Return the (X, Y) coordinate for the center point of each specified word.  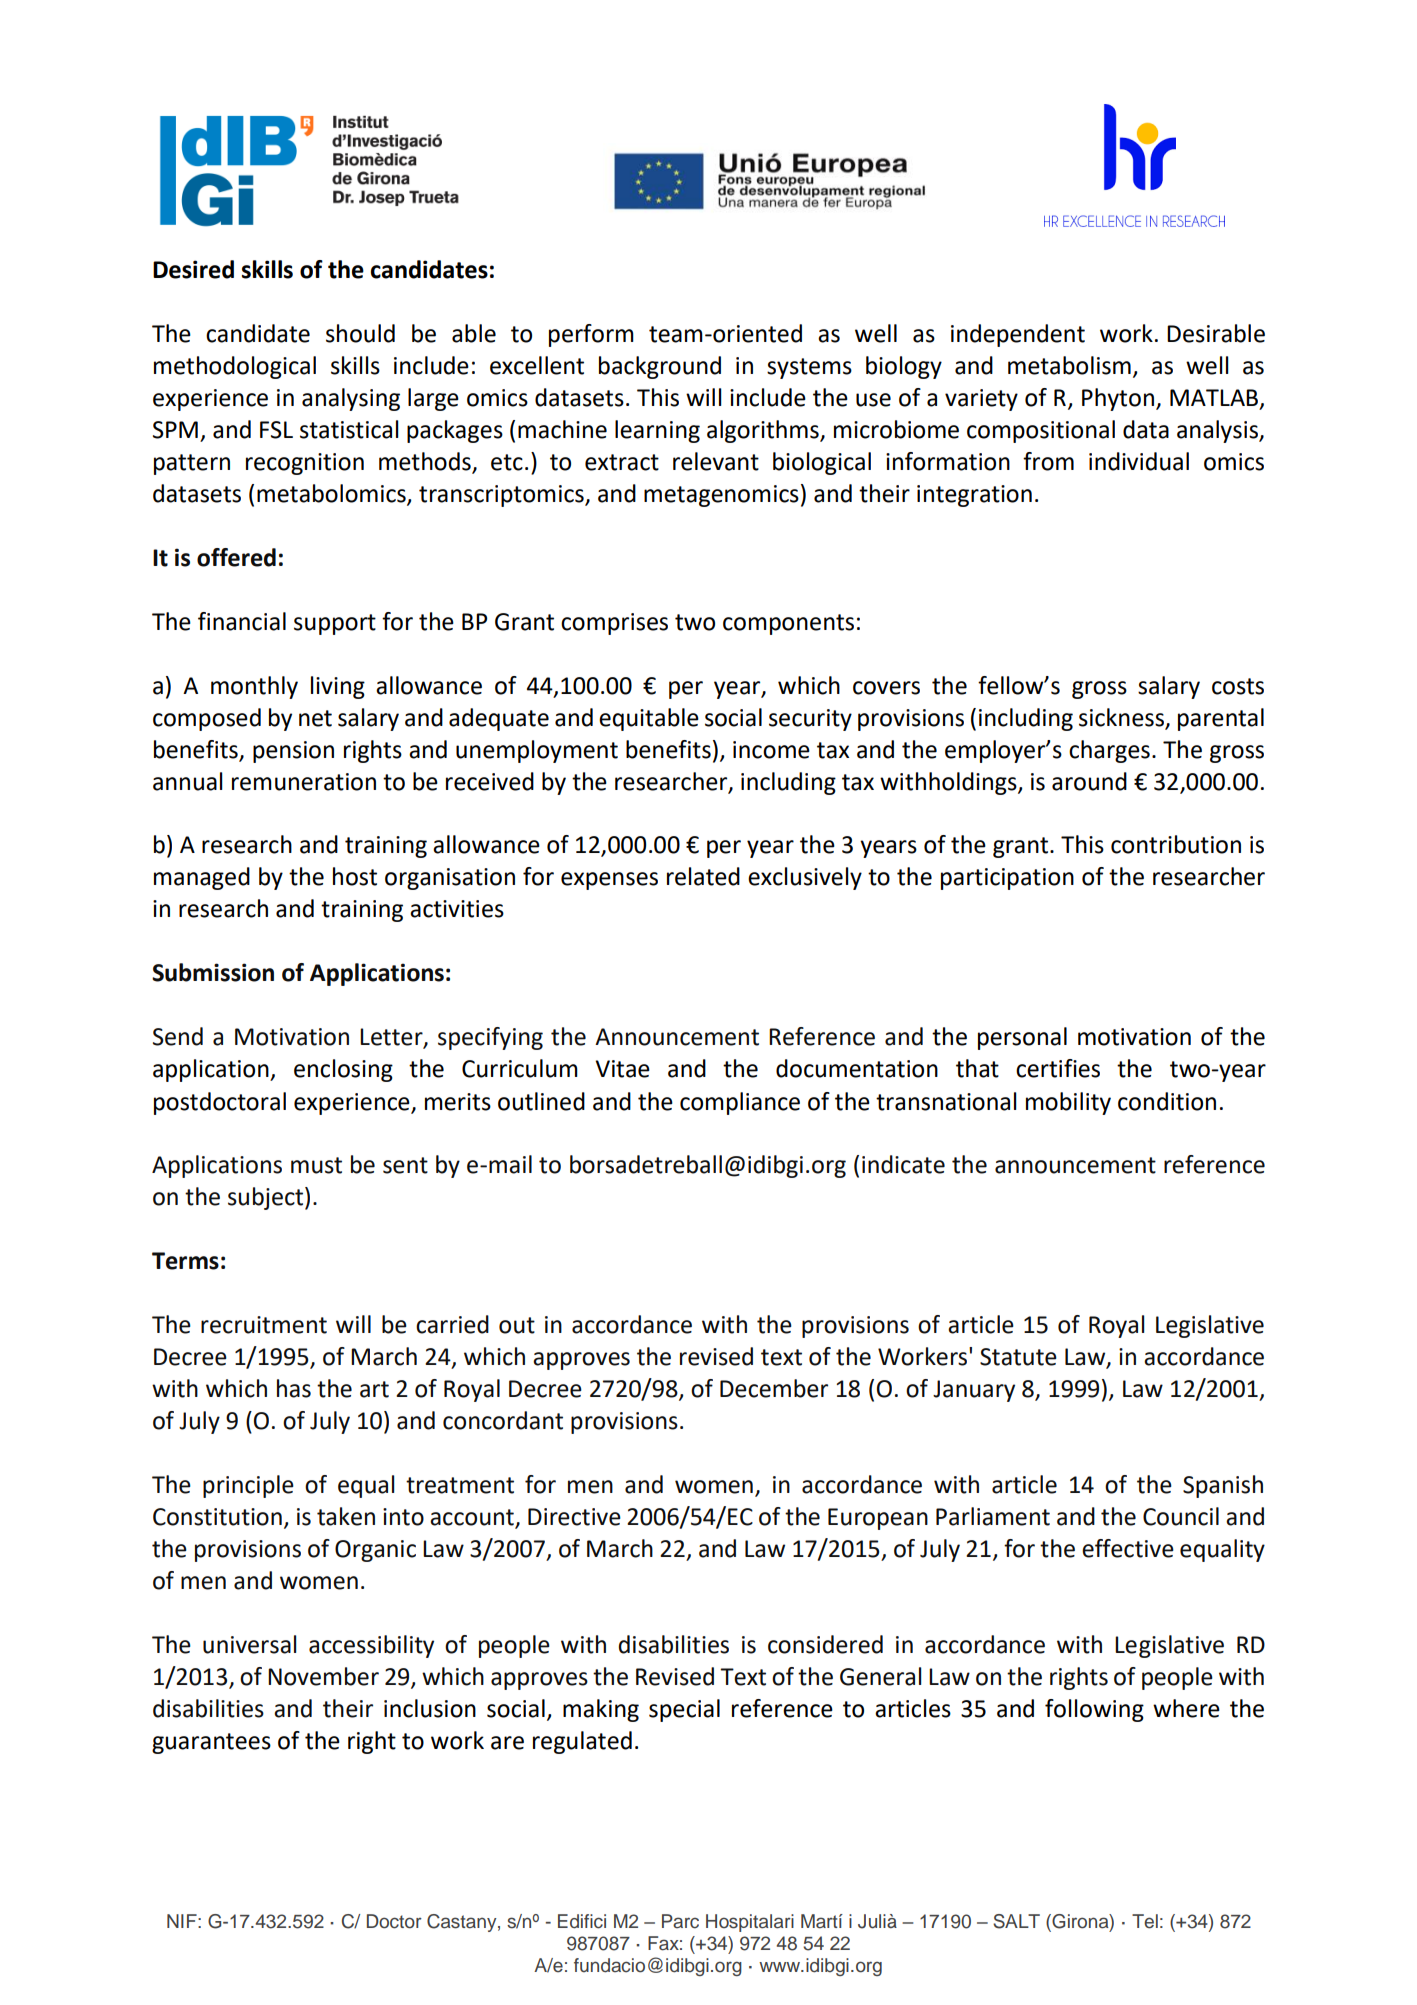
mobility (1068, 1103)
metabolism (1069, 365)
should (360, 333)
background (660, 367)
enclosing (343, 1070)
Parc (680, 1921)
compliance (740, 1103)
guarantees (211, 1743)
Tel (1145, 1921)
